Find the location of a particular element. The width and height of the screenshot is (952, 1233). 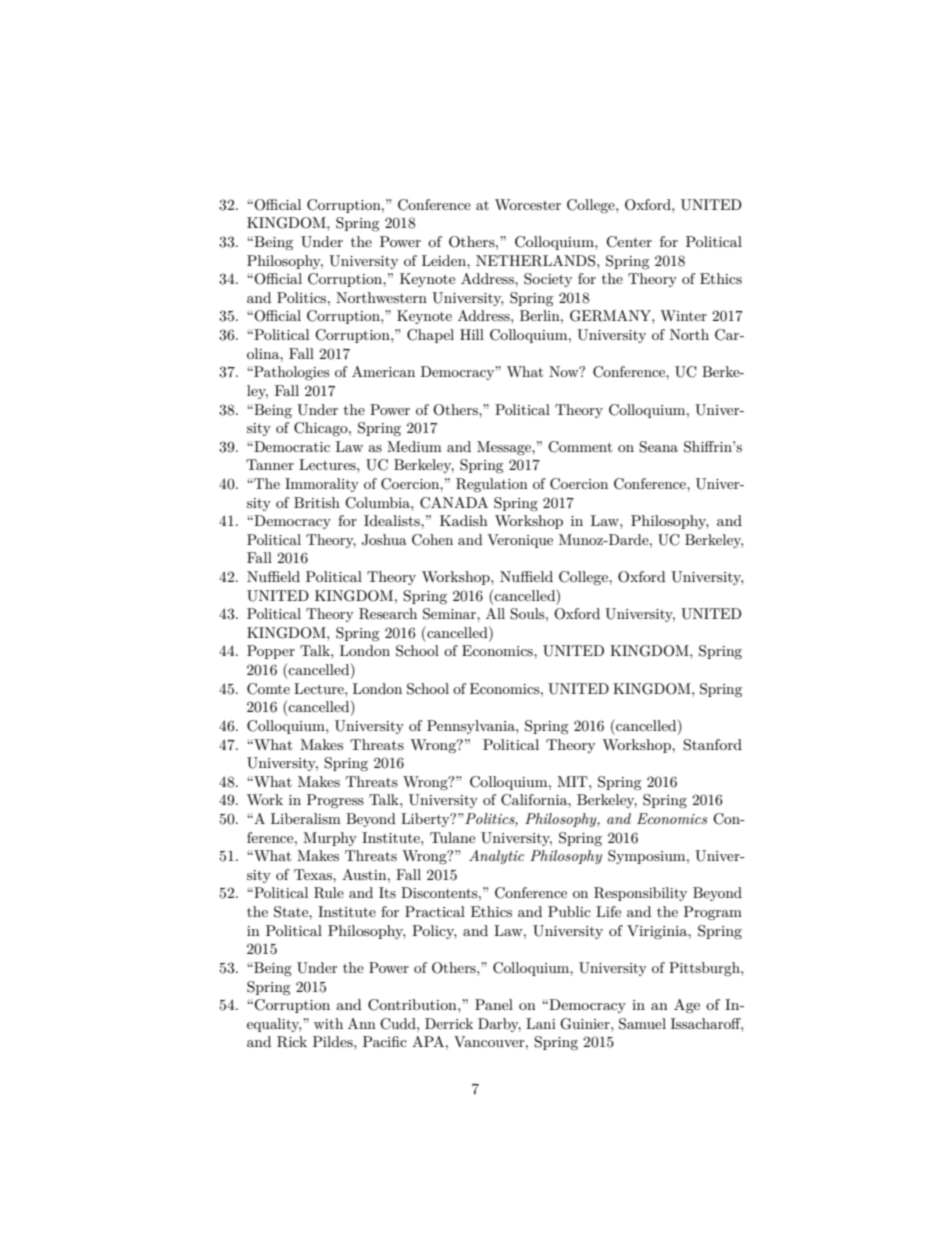

Worcester is located at coordinates (528, 204).
